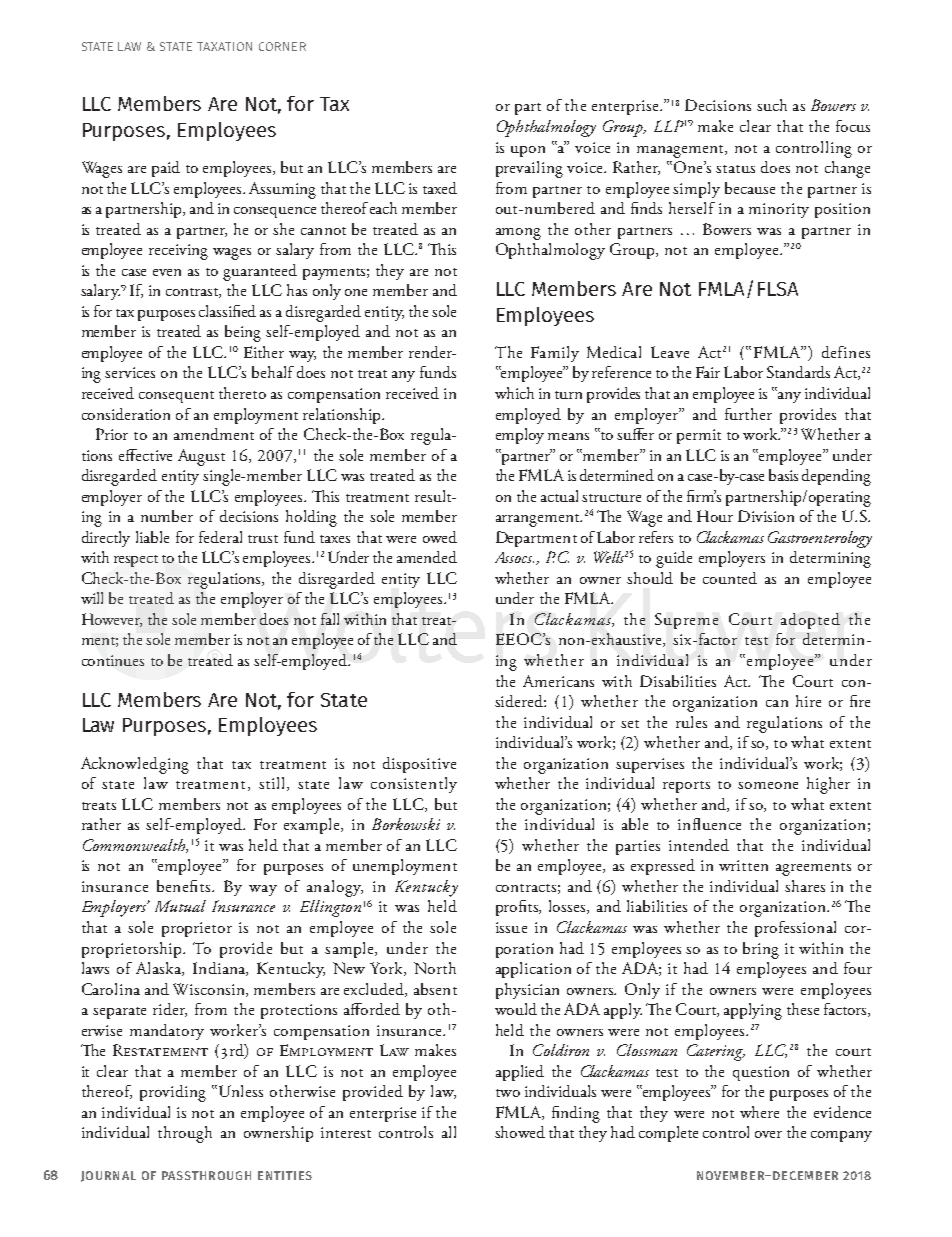 The width and height of the screenshot is (952, 1237). What do you see at coordinates (514, 393) in the screenshot?
I see `which` at bounding box center [514, 393].
